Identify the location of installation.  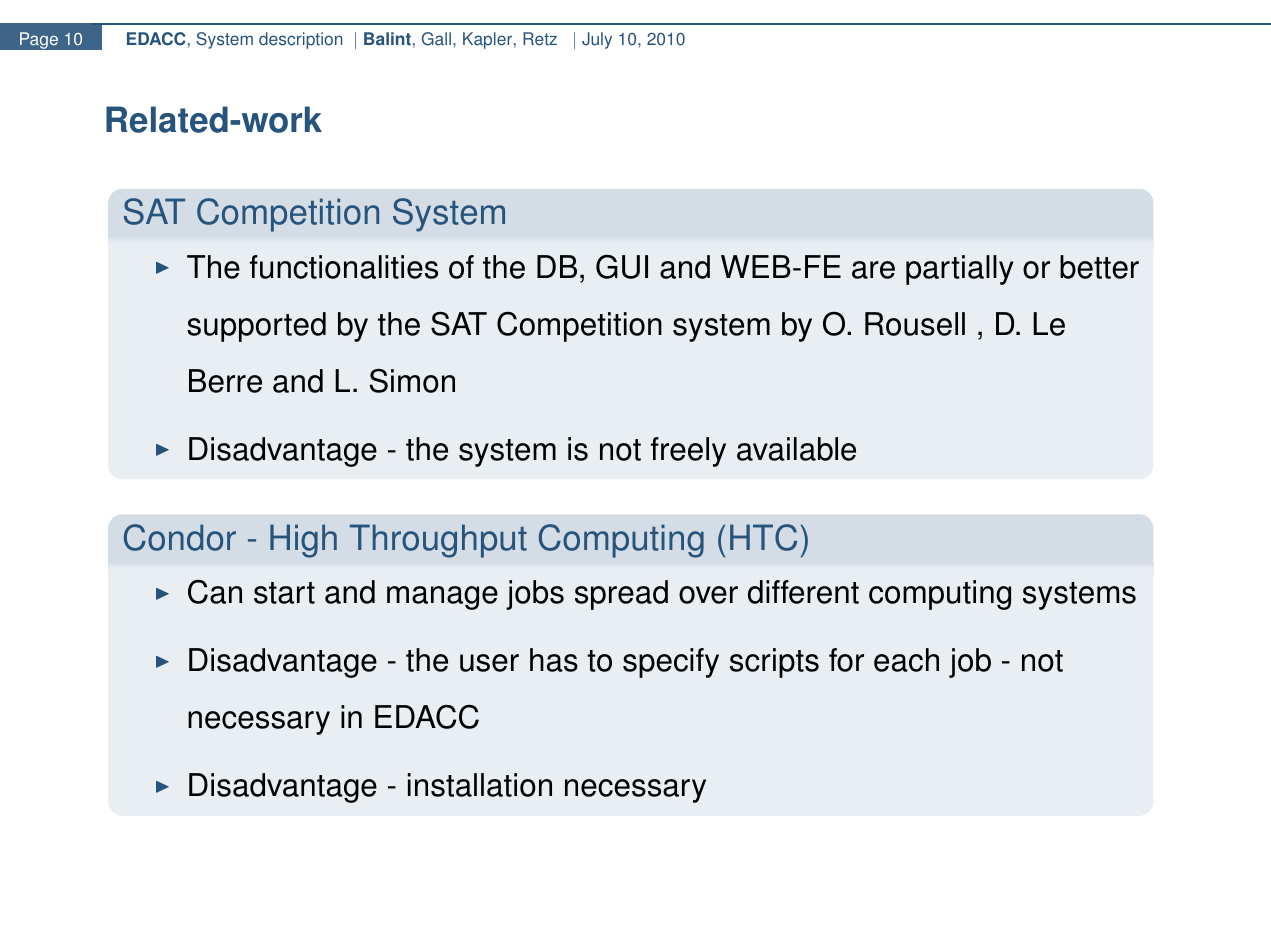
(480, 785).
